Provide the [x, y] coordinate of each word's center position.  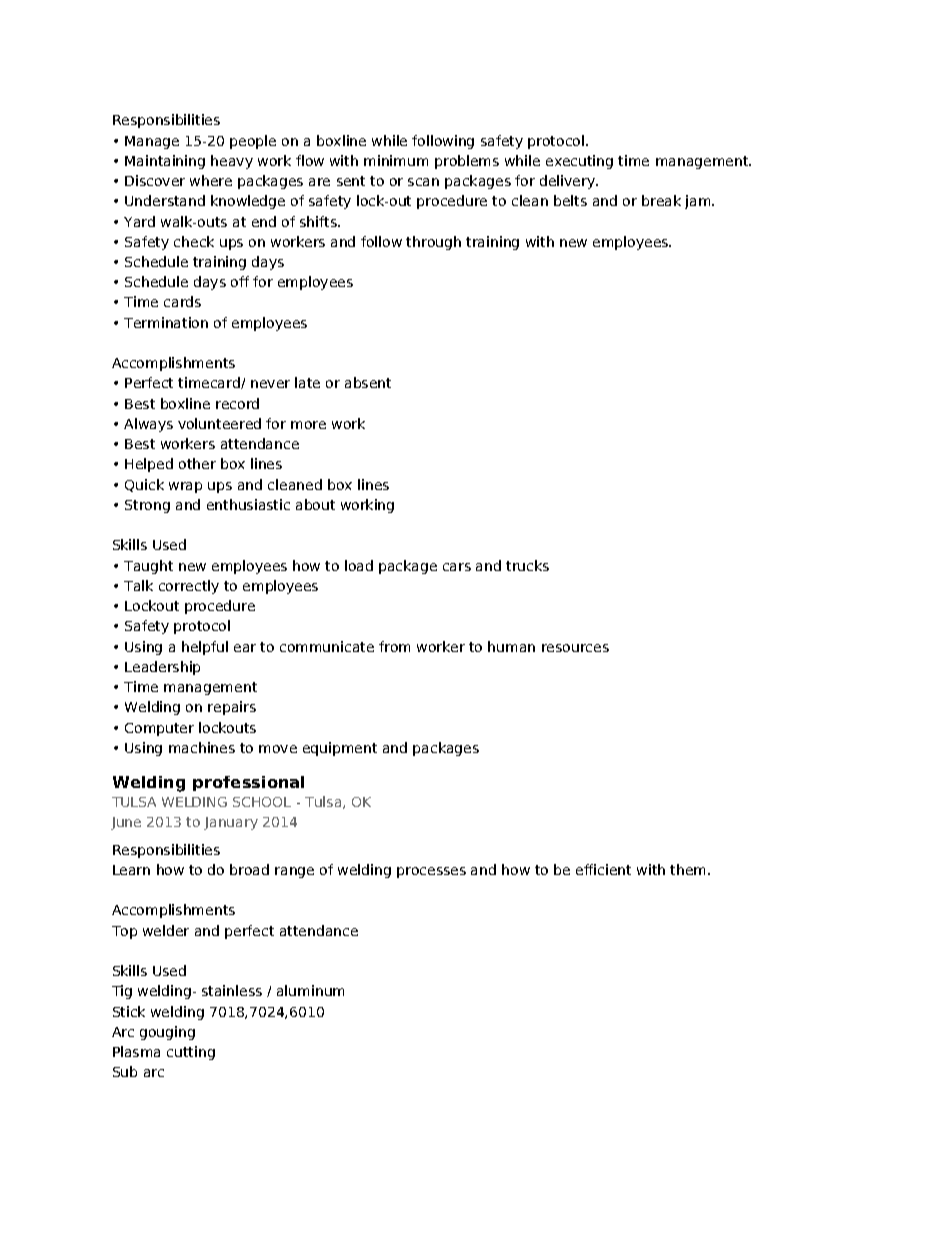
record [237, 403]
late [307, 382]
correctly [189, 587]
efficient [603, 869]
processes [431, 872]
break [661, 200]
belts [570, 200]
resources [575, 648]
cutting [191, 1053]
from [394, 646]
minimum [396, 160]
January [231, 823]
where [211, 180]
